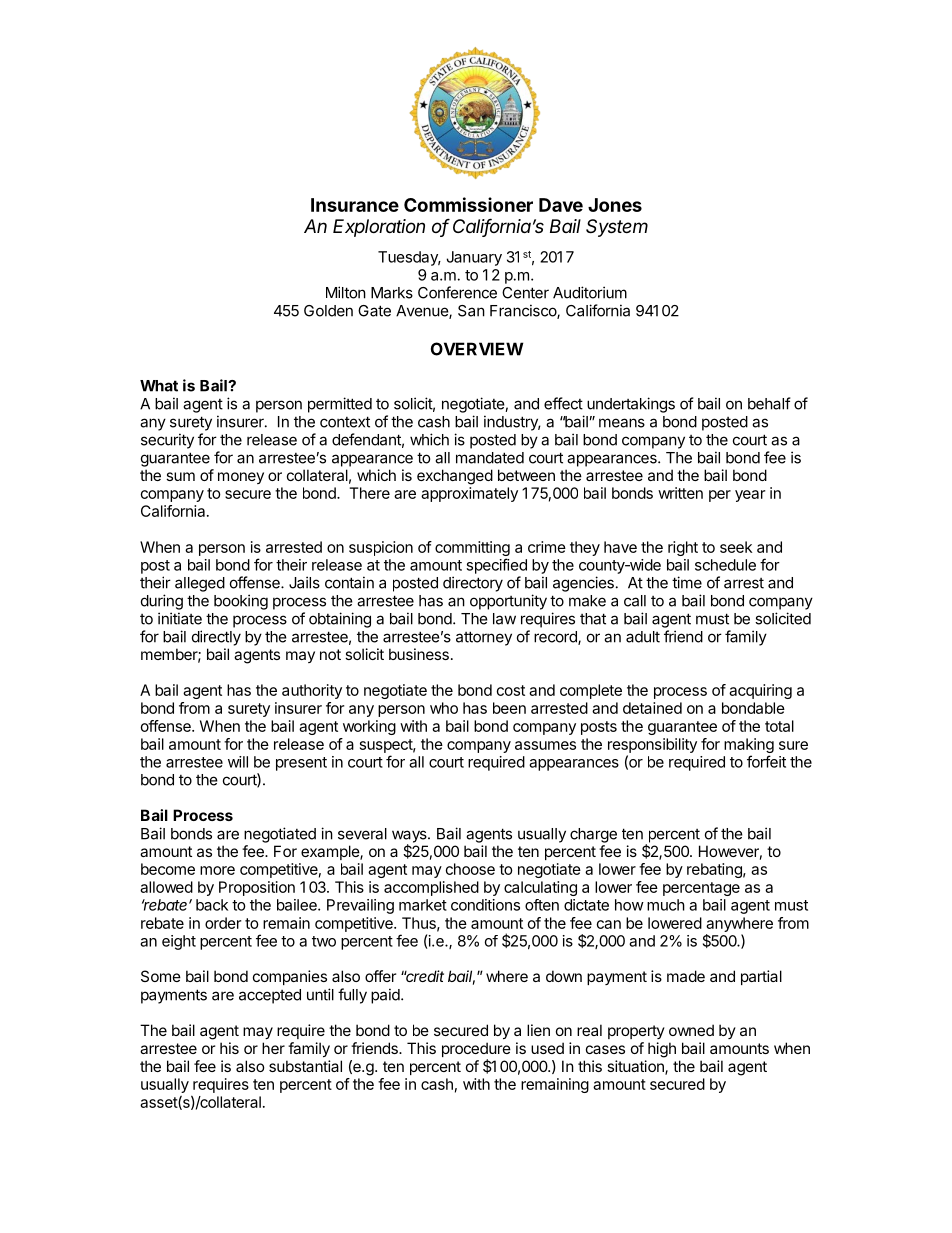  What do you see at coordinates (545, 745) in the page?
I see `assumes` at bounding box center [545, 745].
